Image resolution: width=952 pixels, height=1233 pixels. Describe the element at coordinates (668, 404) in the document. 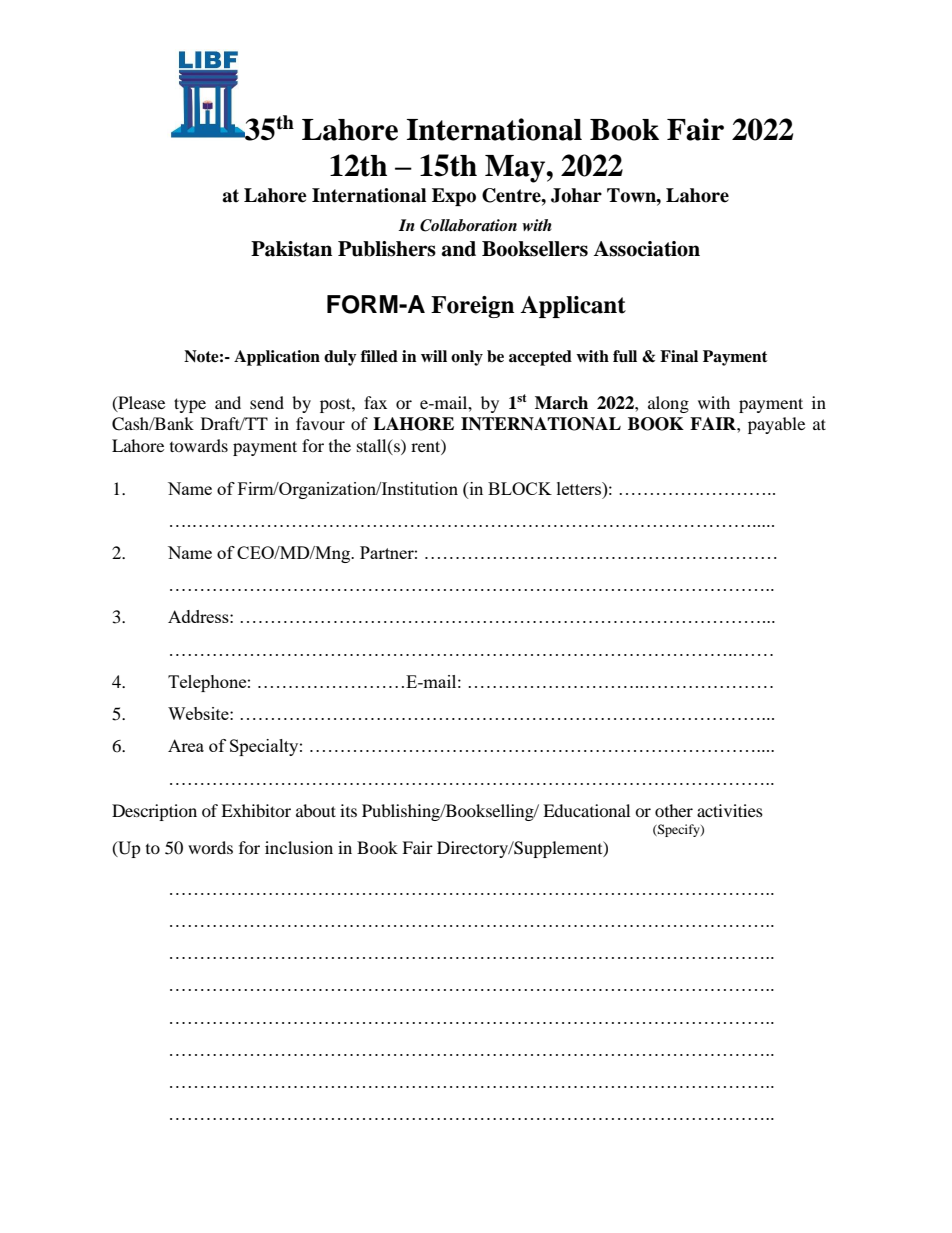

I see `along` at that location.
